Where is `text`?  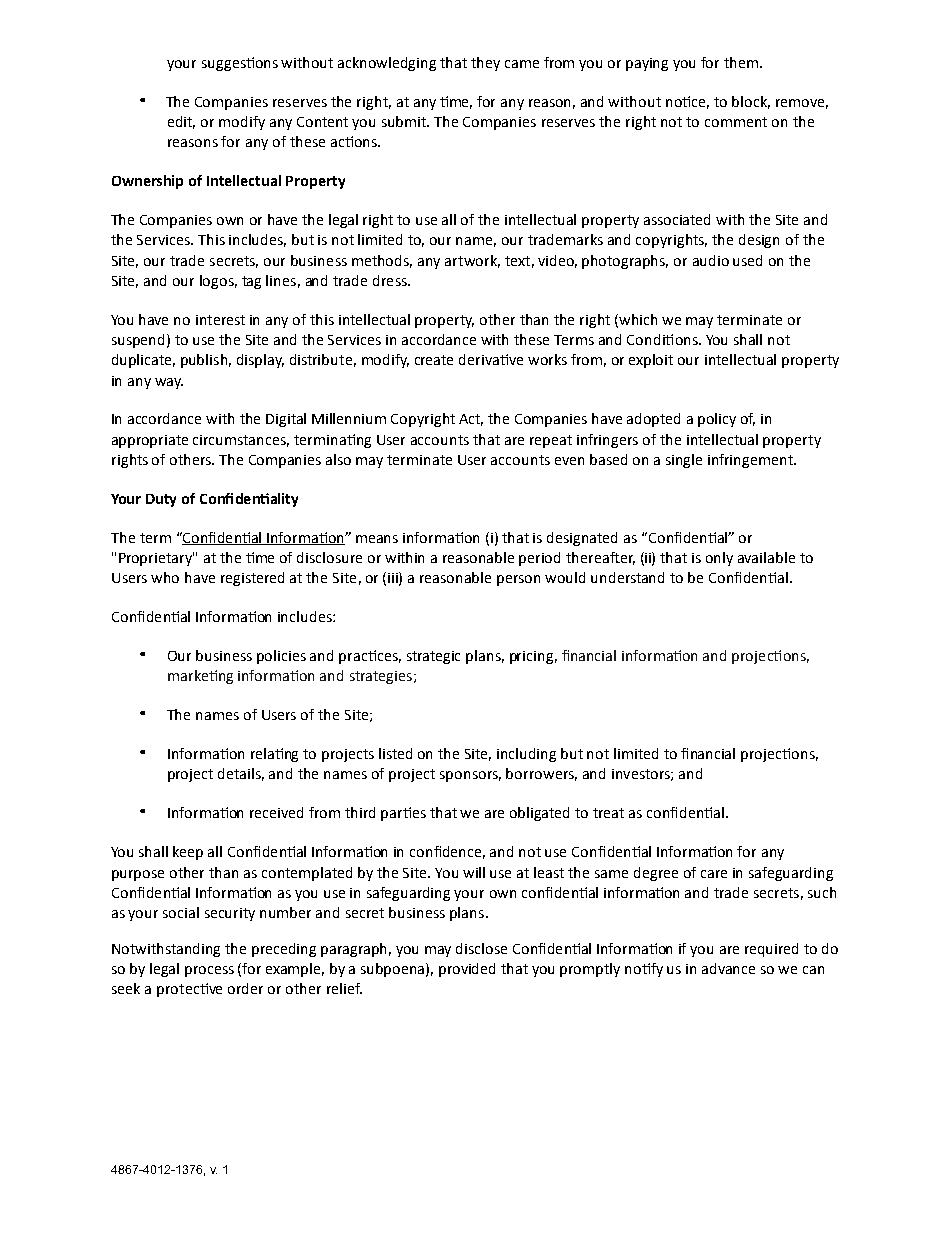 text is located at coordinates (517, 261).
